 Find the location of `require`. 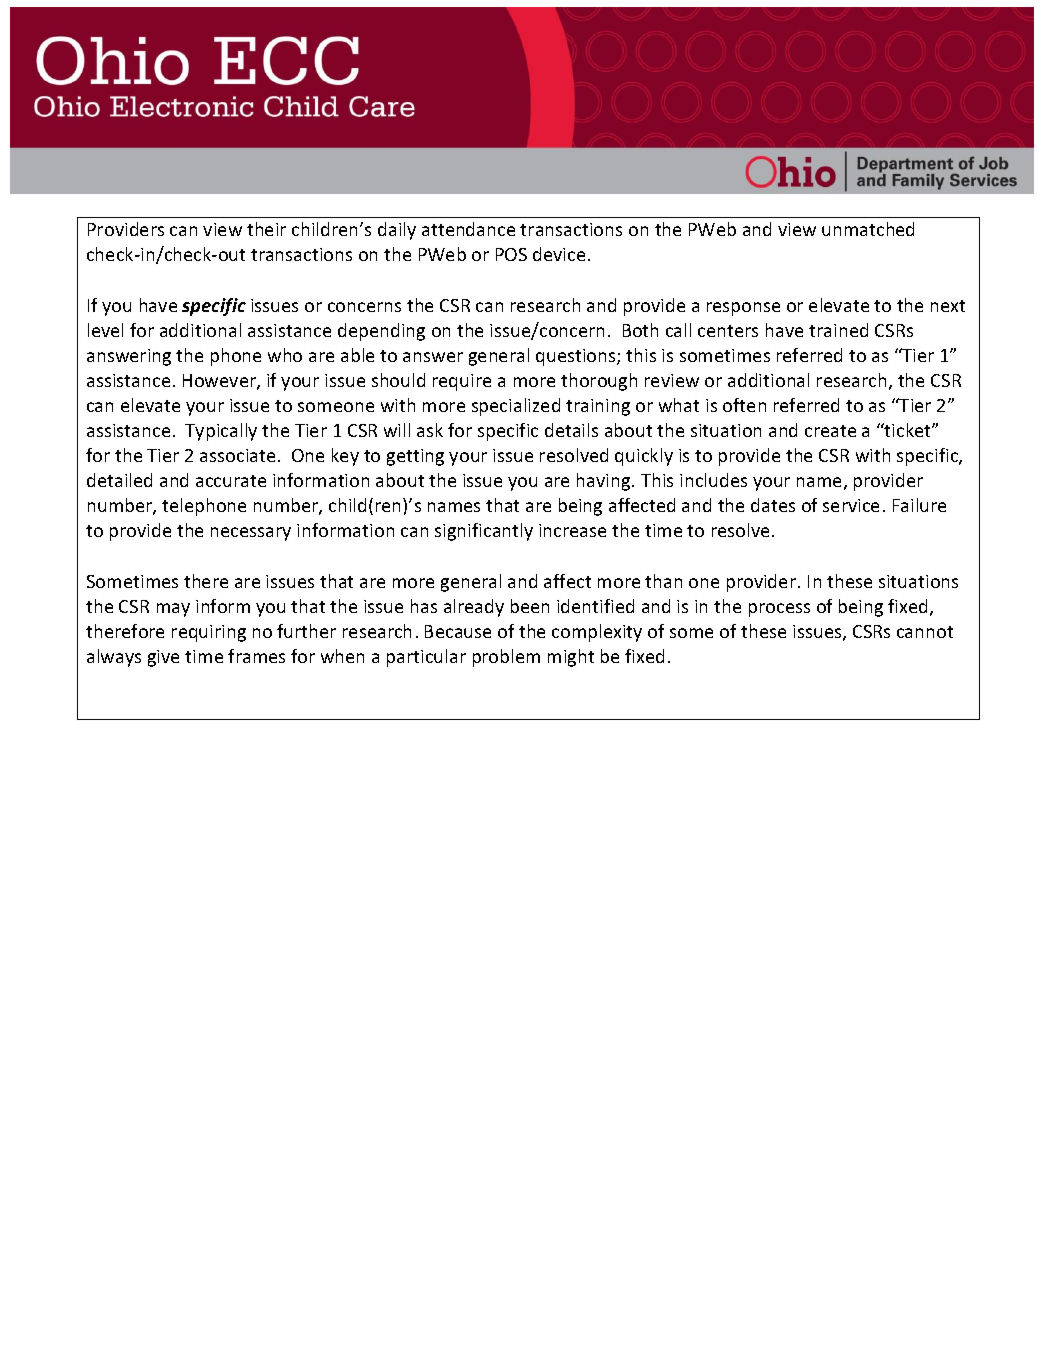

require is located at coordinates (462, 382).
